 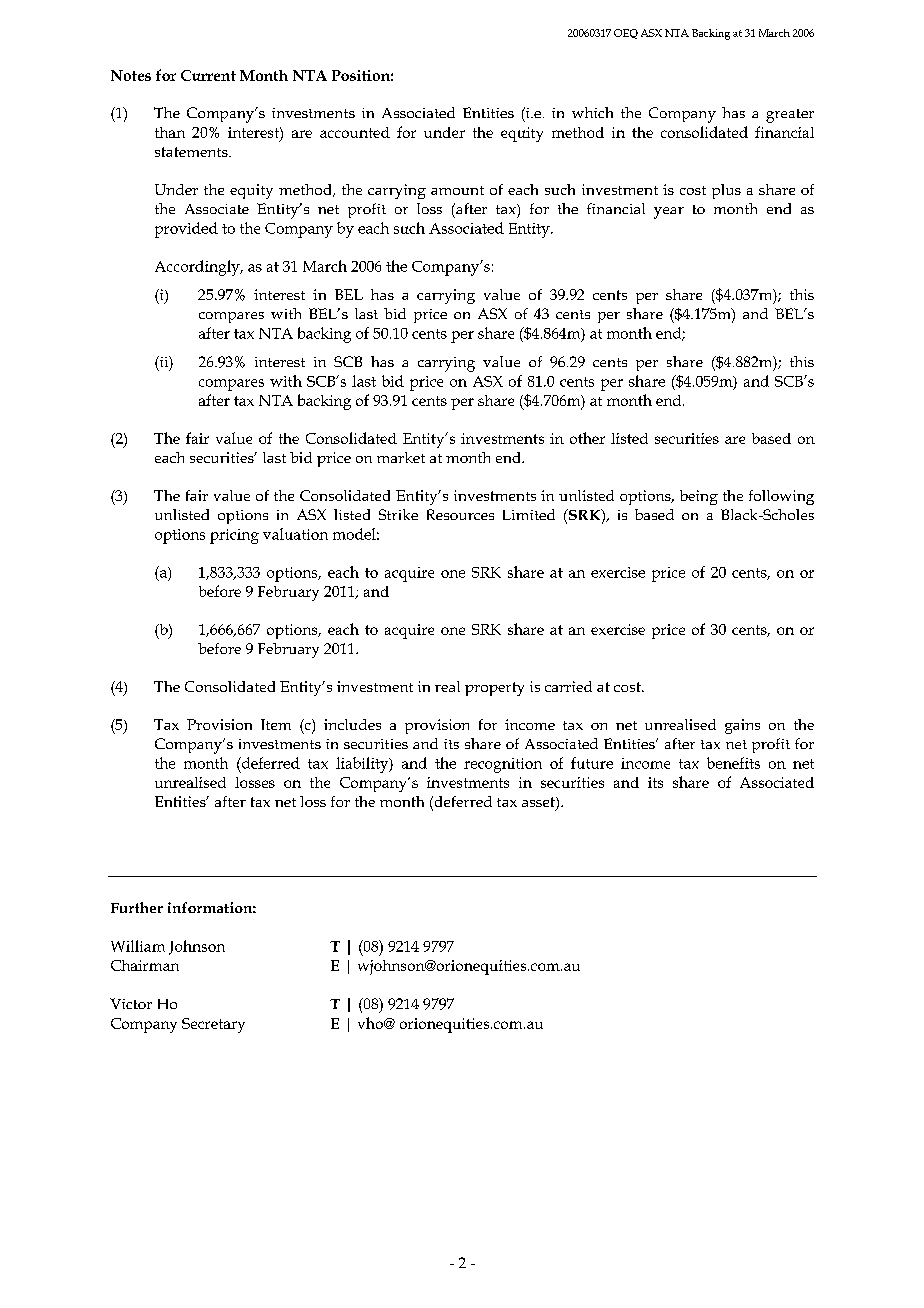 What do you see at coordinates (198, 268) in the image?
I see `Accordingly` at bounding box center [198, 268].
